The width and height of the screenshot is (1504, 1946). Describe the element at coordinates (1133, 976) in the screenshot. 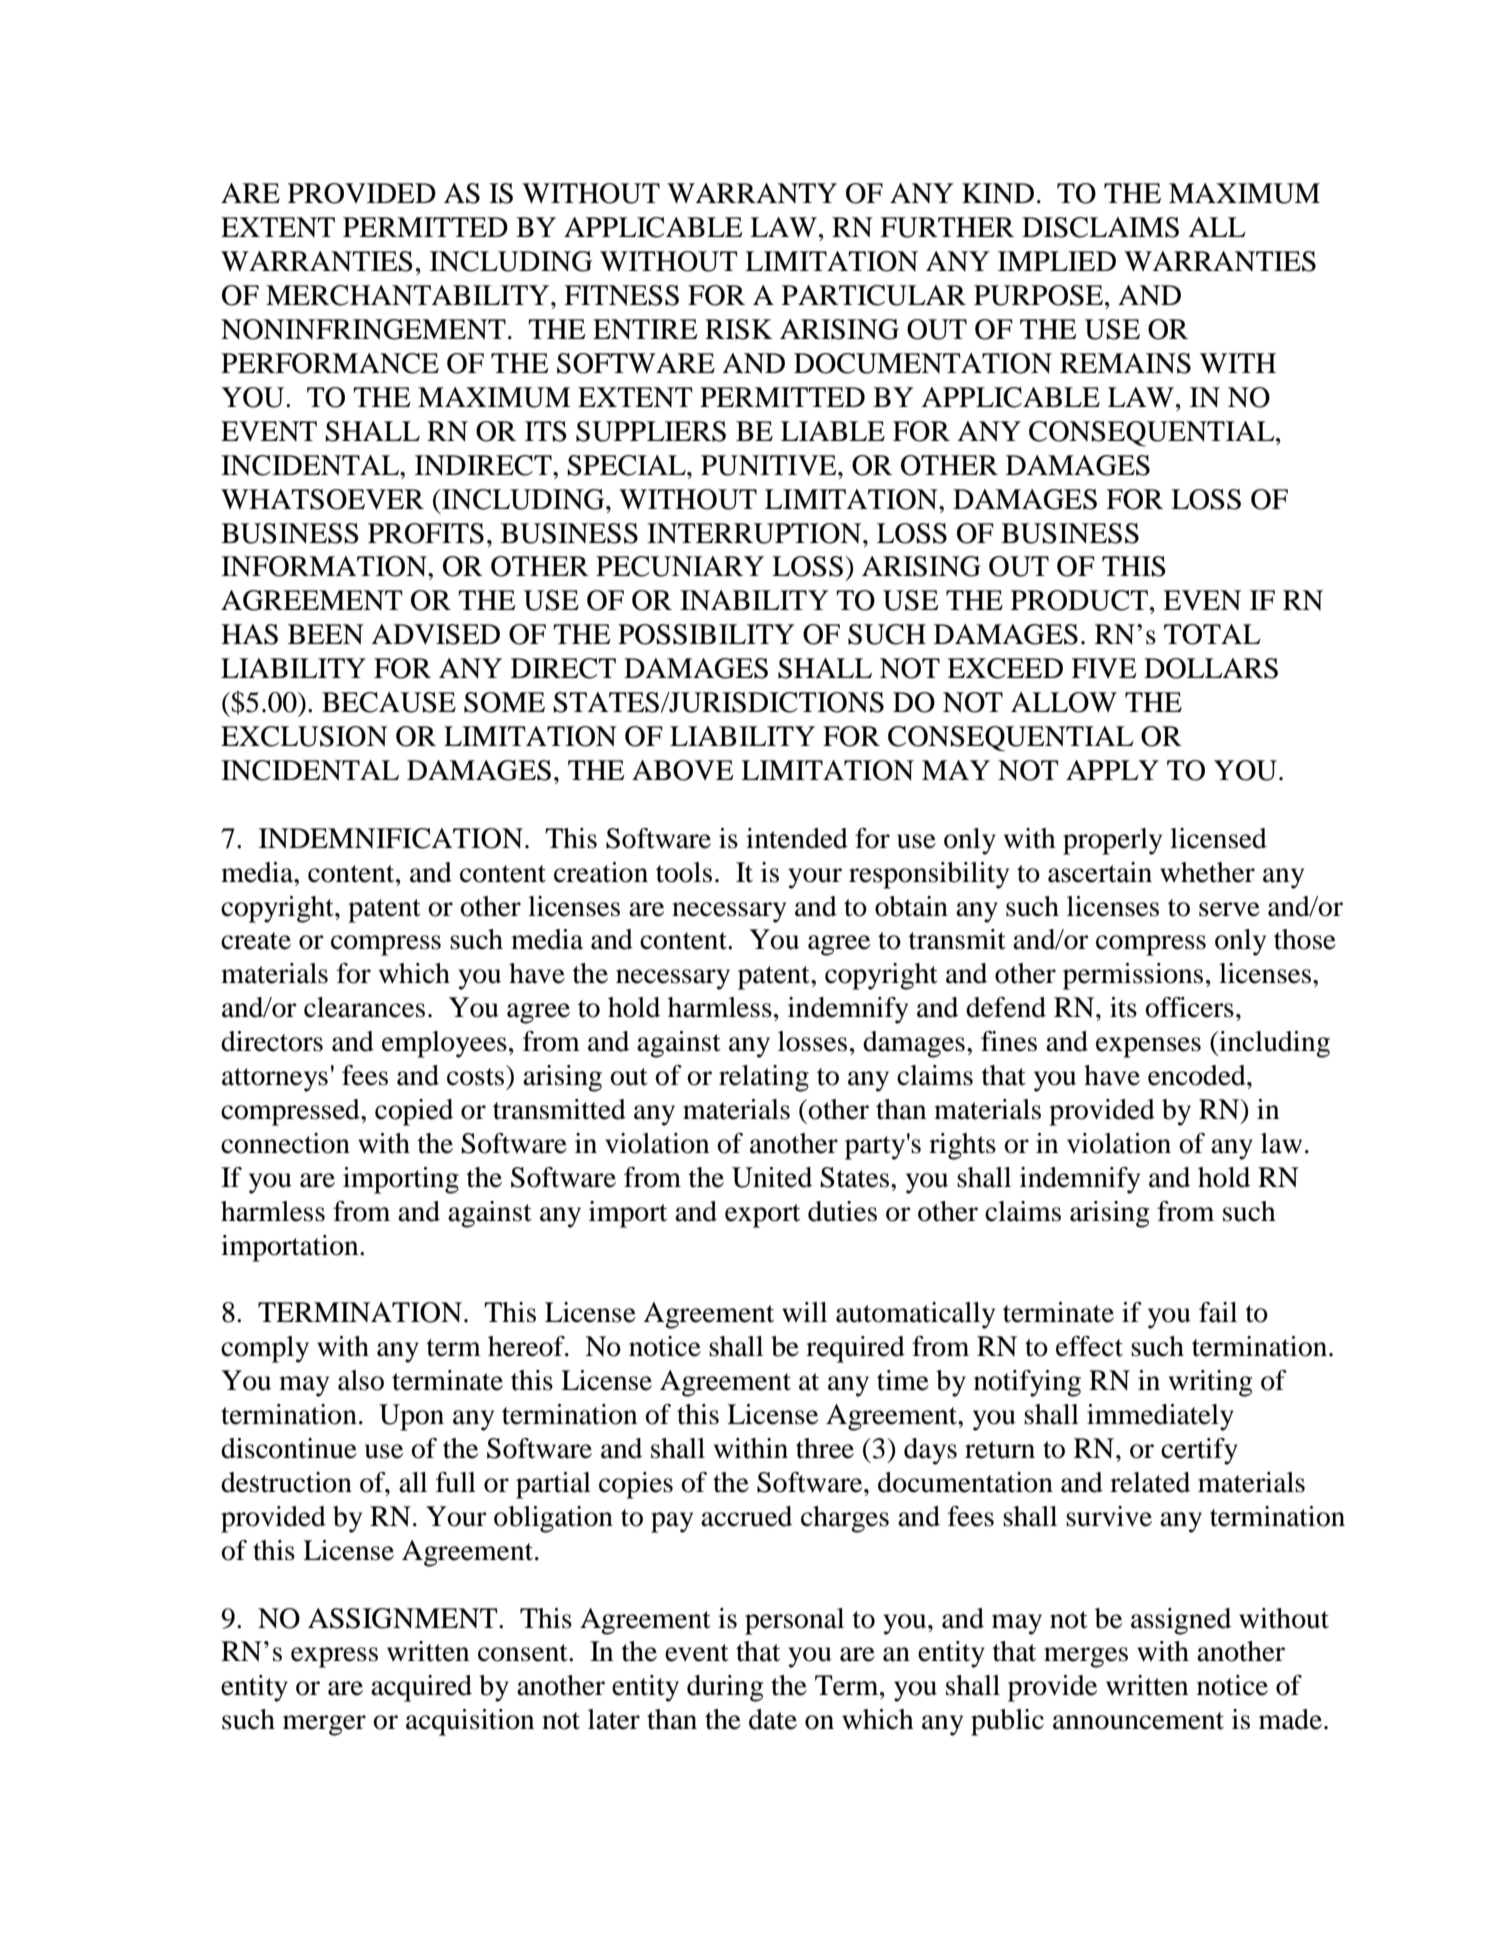

I see `permissions` at that location.
